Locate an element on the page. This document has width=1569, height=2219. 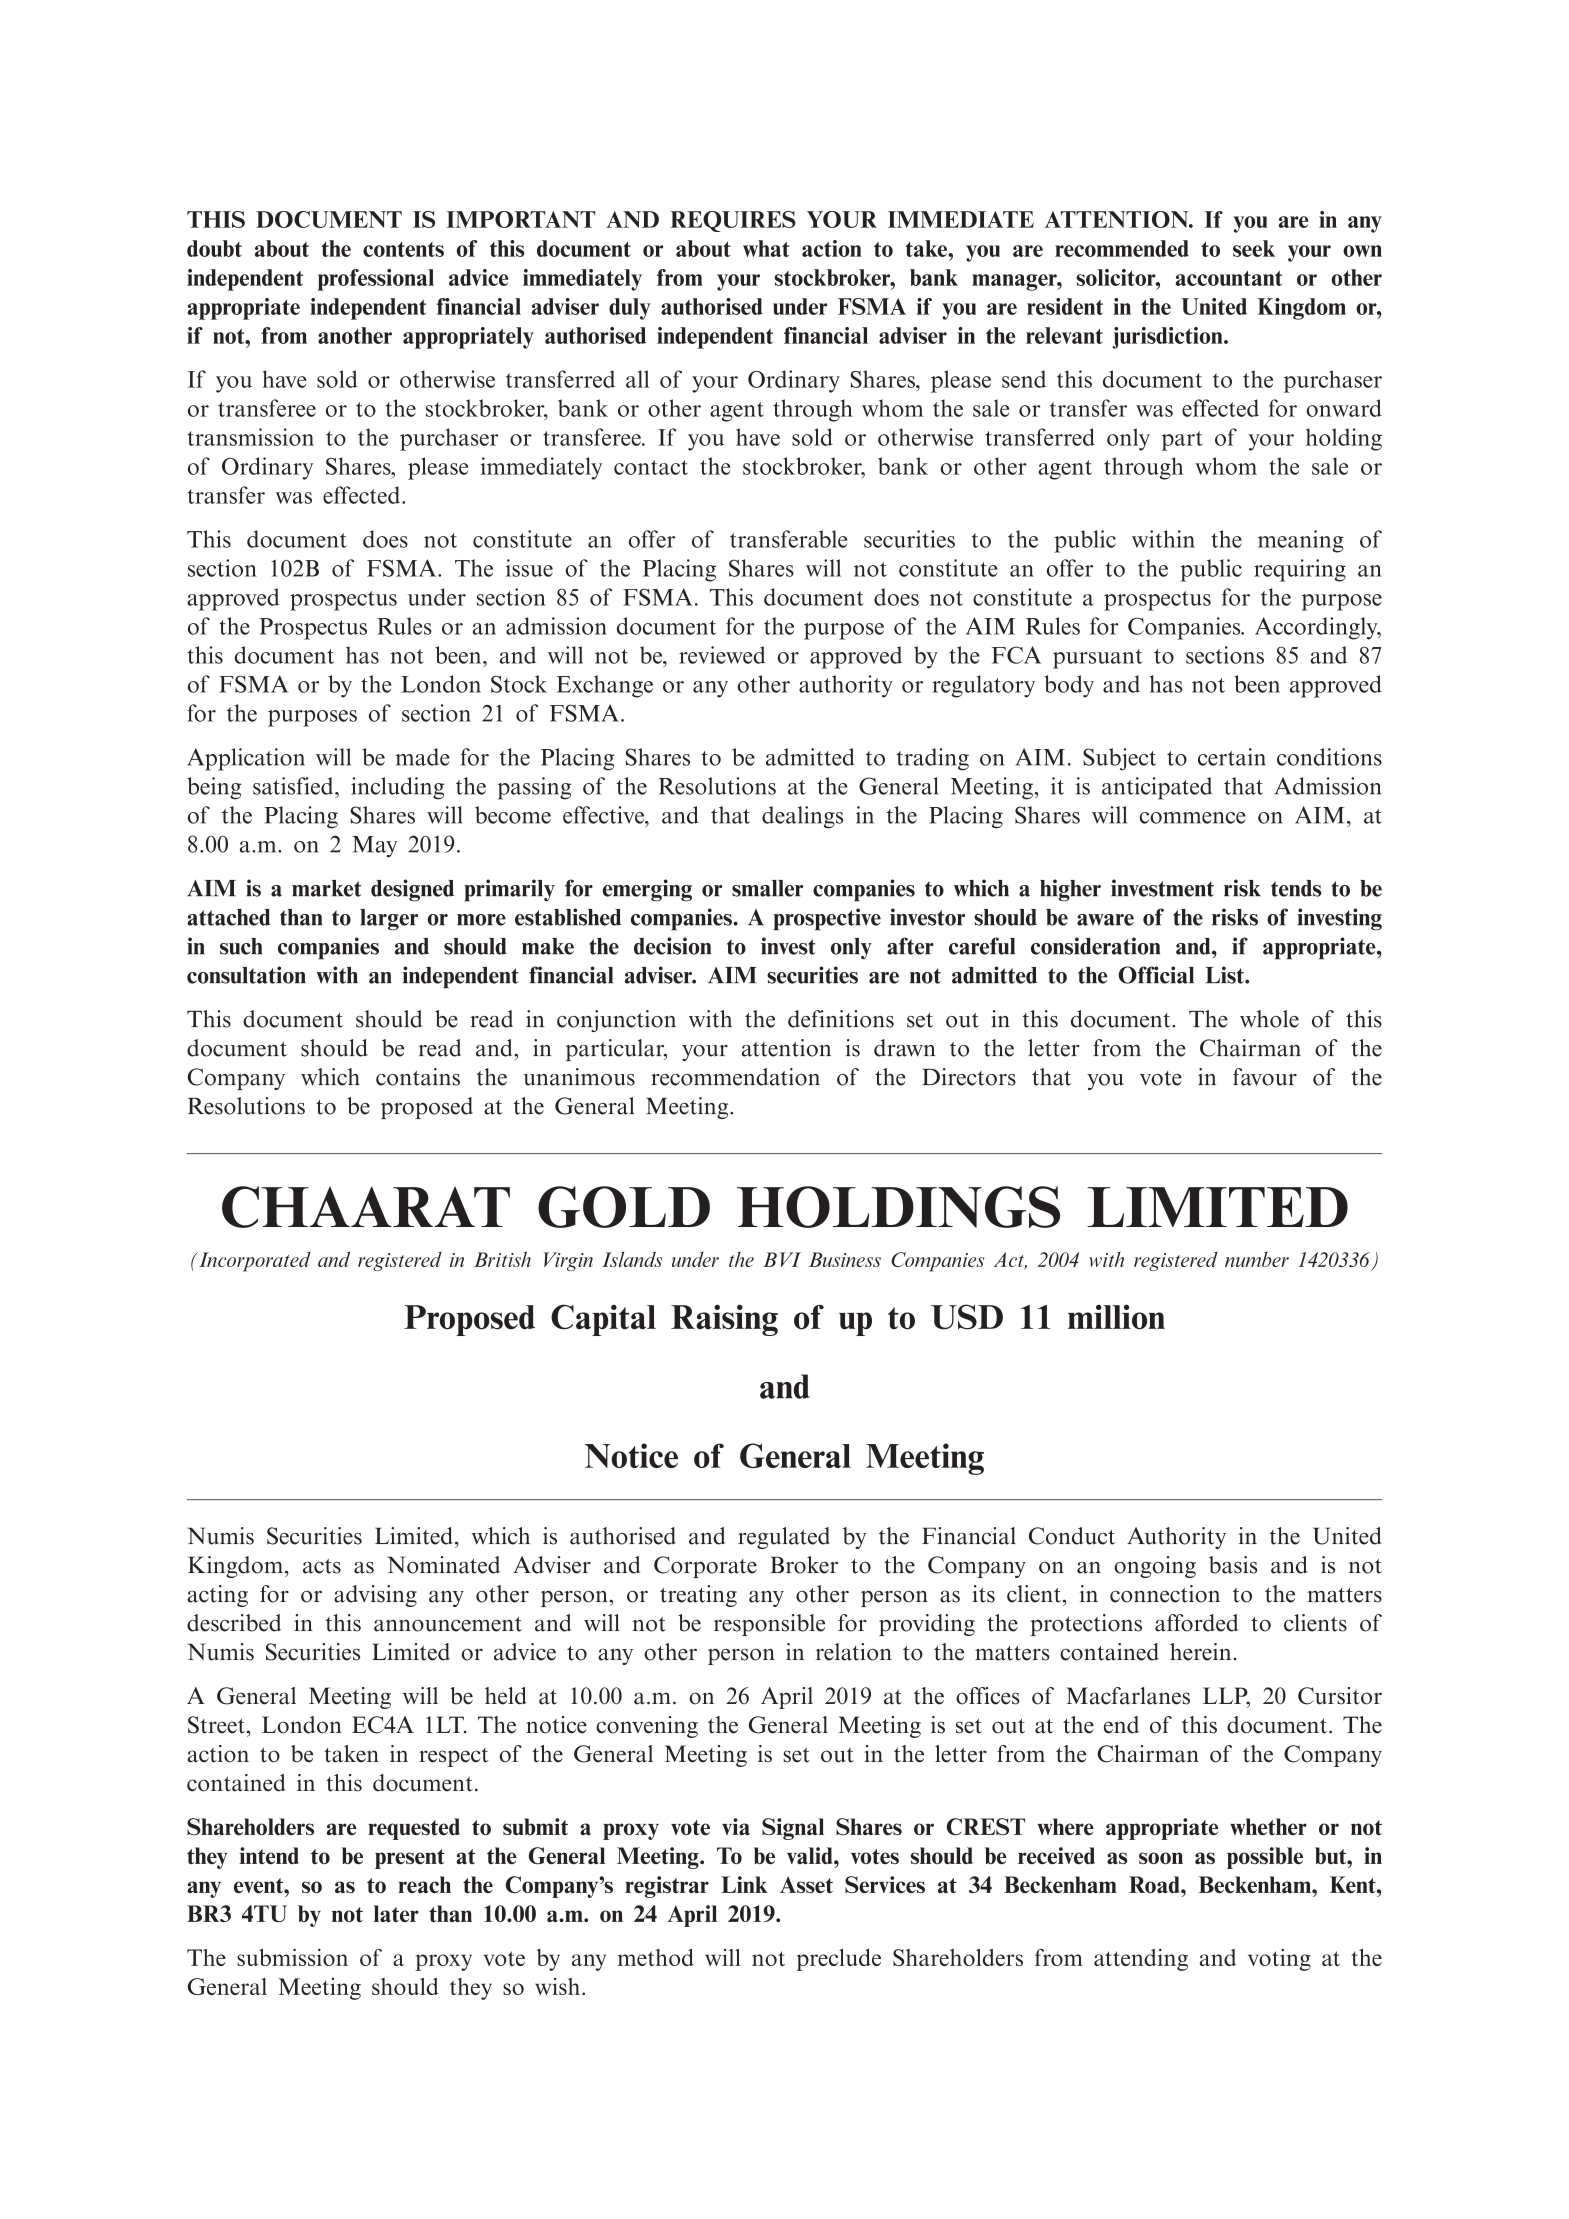
recommendation is located at coordinates (735, 1077).
